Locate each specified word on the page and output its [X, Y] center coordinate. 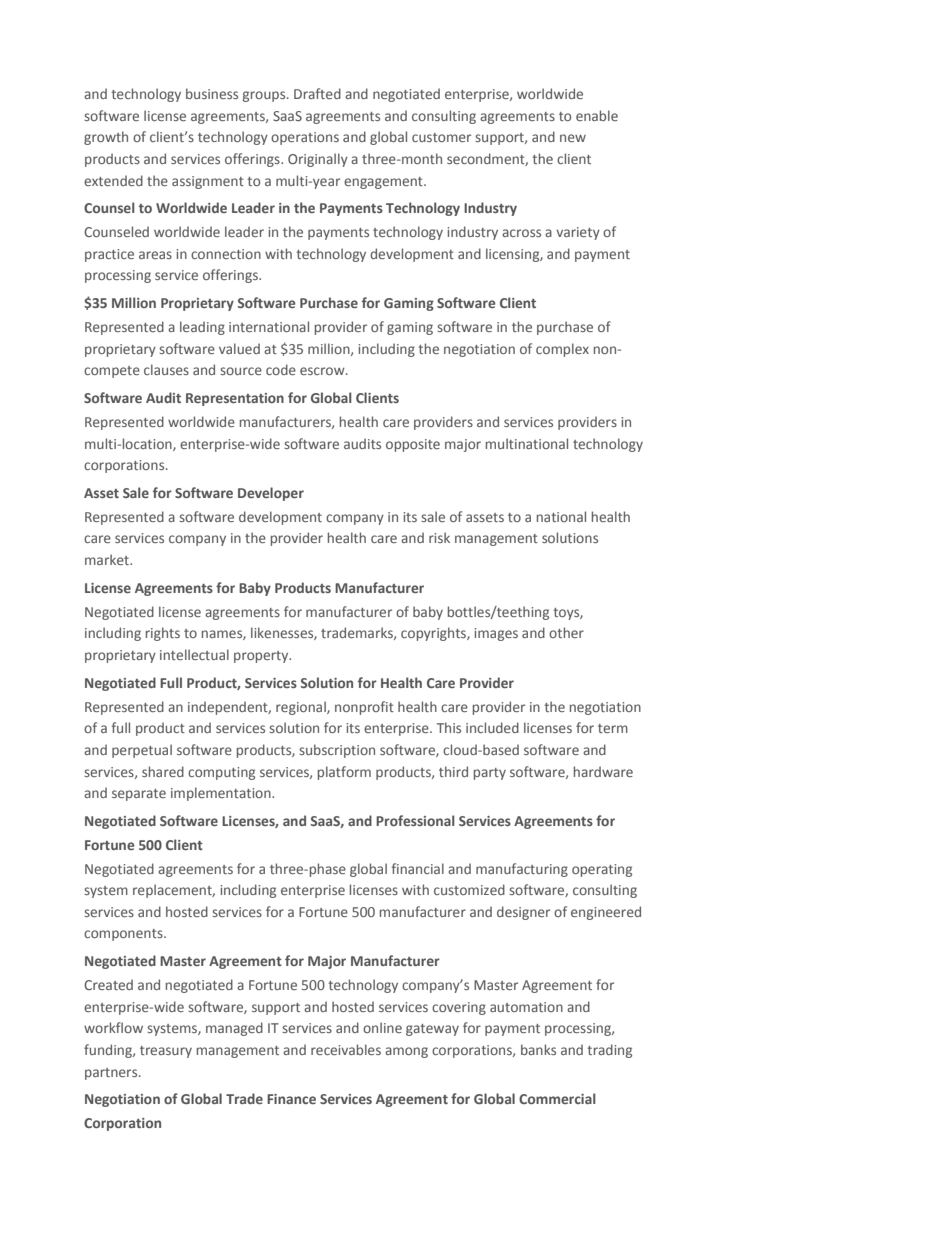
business [212, 93]
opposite [413, 445]
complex [562, 350]
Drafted [317, 93]
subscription [337, 751]
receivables [346, 1049]
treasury [166, 1052]
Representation [235, 399]
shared [163, 771]
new [573, 138]
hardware [603, 771]
